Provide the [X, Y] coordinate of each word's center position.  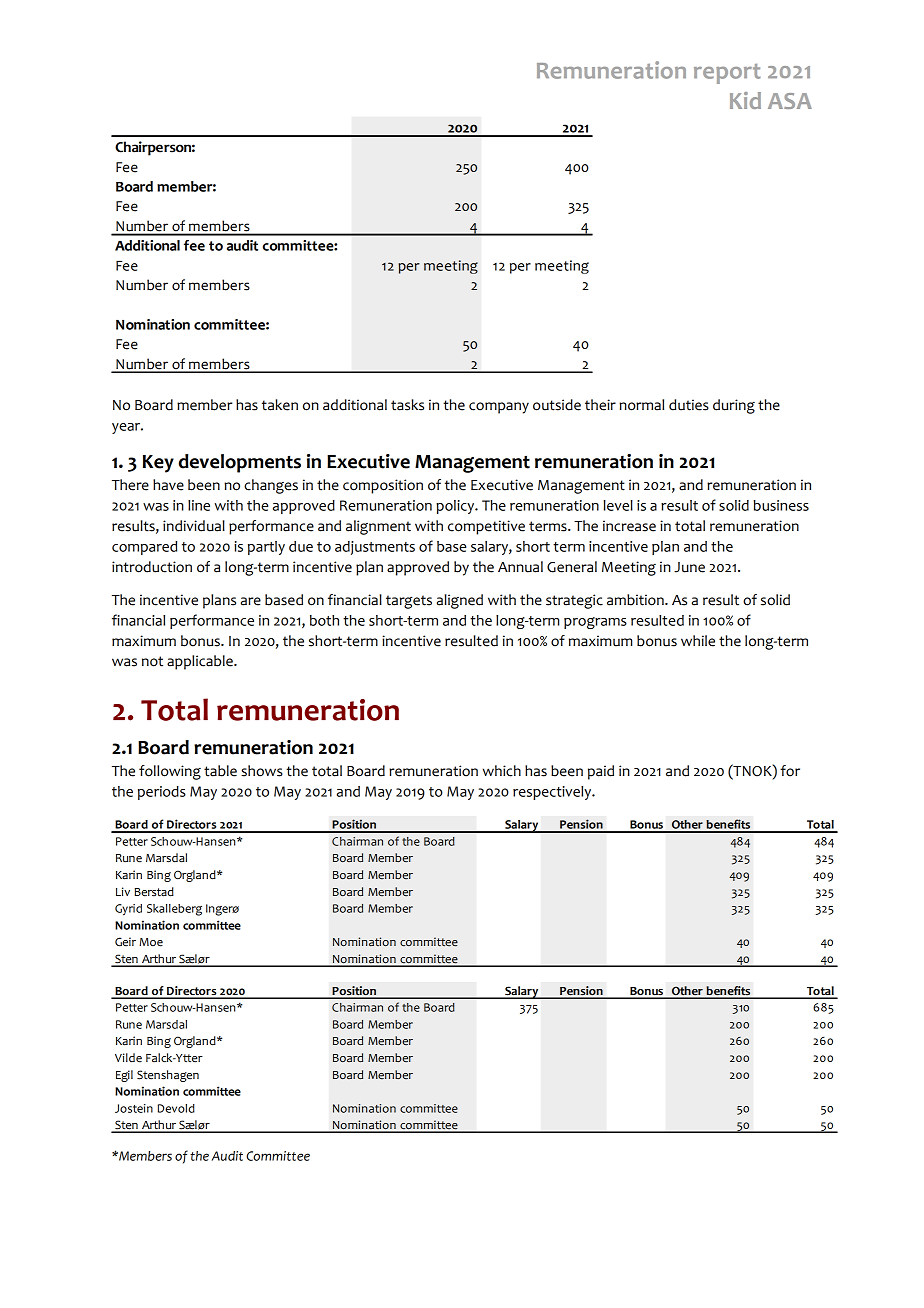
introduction [152, 567]
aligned [460, 601]
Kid [745, 100]
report [727, 74]
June [689, 567]
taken [280, 405]
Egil [124, 1076]
